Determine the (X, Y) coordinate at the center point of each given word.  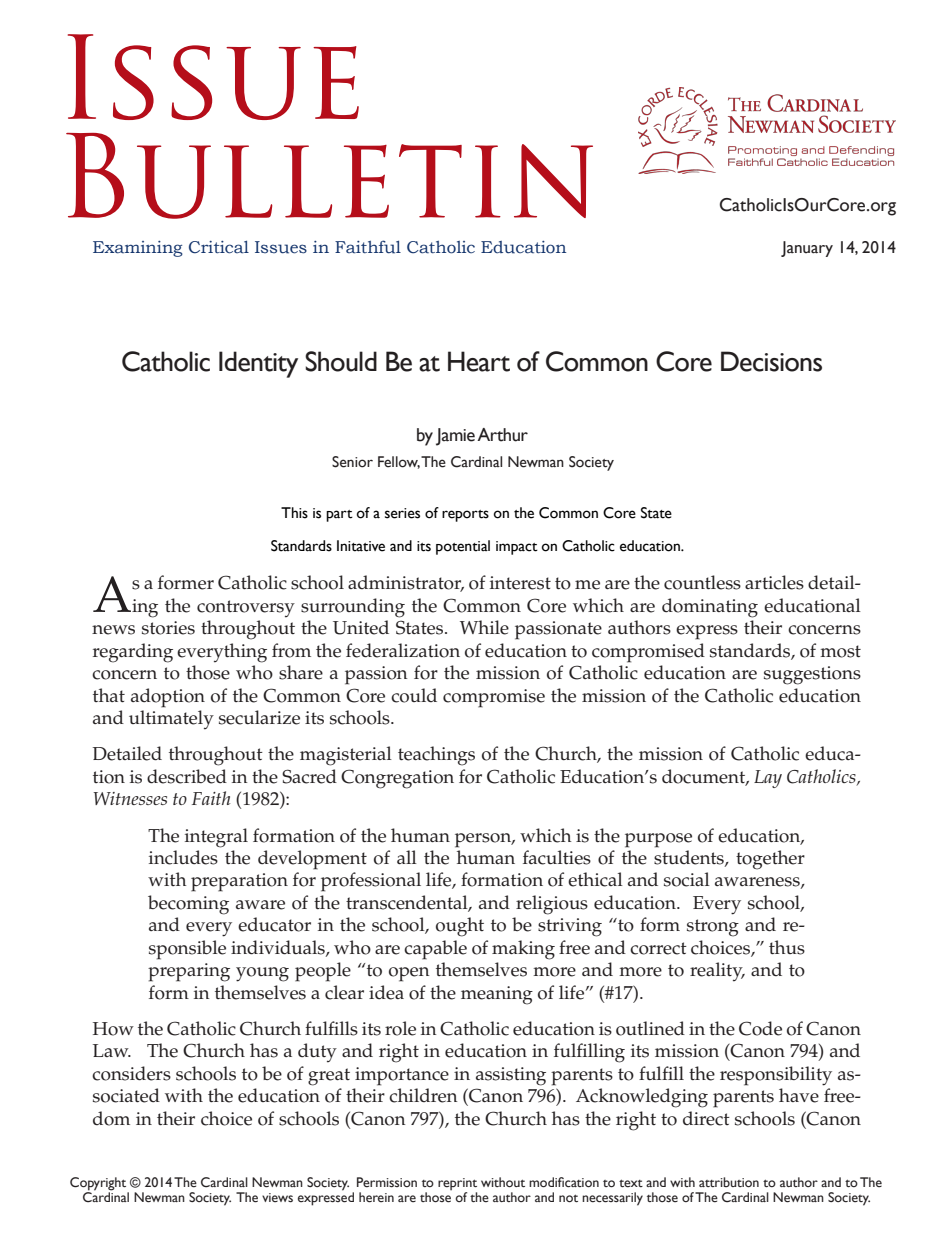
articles (774, 582)
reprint (457, 1184)
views (277, 1198)
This (294, 513)
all (407, 857)
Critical (219, 247)
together (770, 860)
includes (183, 857)
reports (465, 516)
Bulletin (329, 176)
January (807, 249)
